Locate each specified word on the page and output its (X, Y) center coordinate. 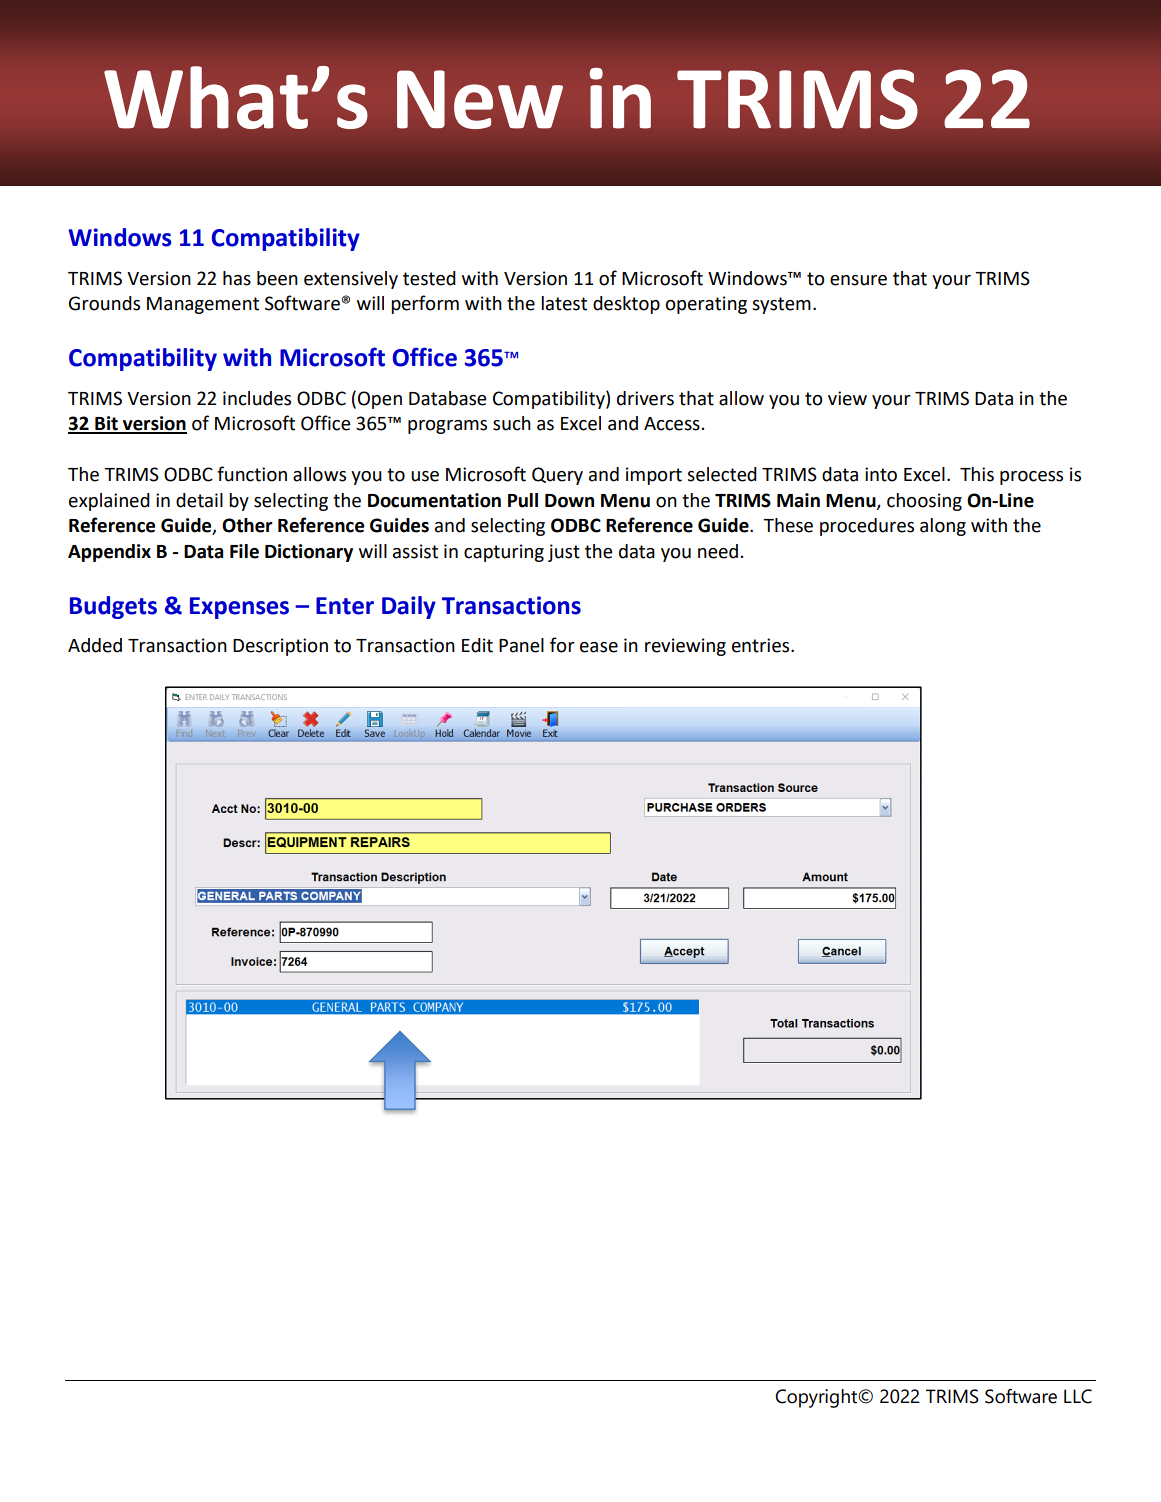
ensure (858, 280)
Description (280, 647)
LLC (1078, 1396)
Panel (521, 645)
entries (762, 645)
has (237, 278)
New (480, 99)
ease (599, 647)
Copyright (817, 1398)
